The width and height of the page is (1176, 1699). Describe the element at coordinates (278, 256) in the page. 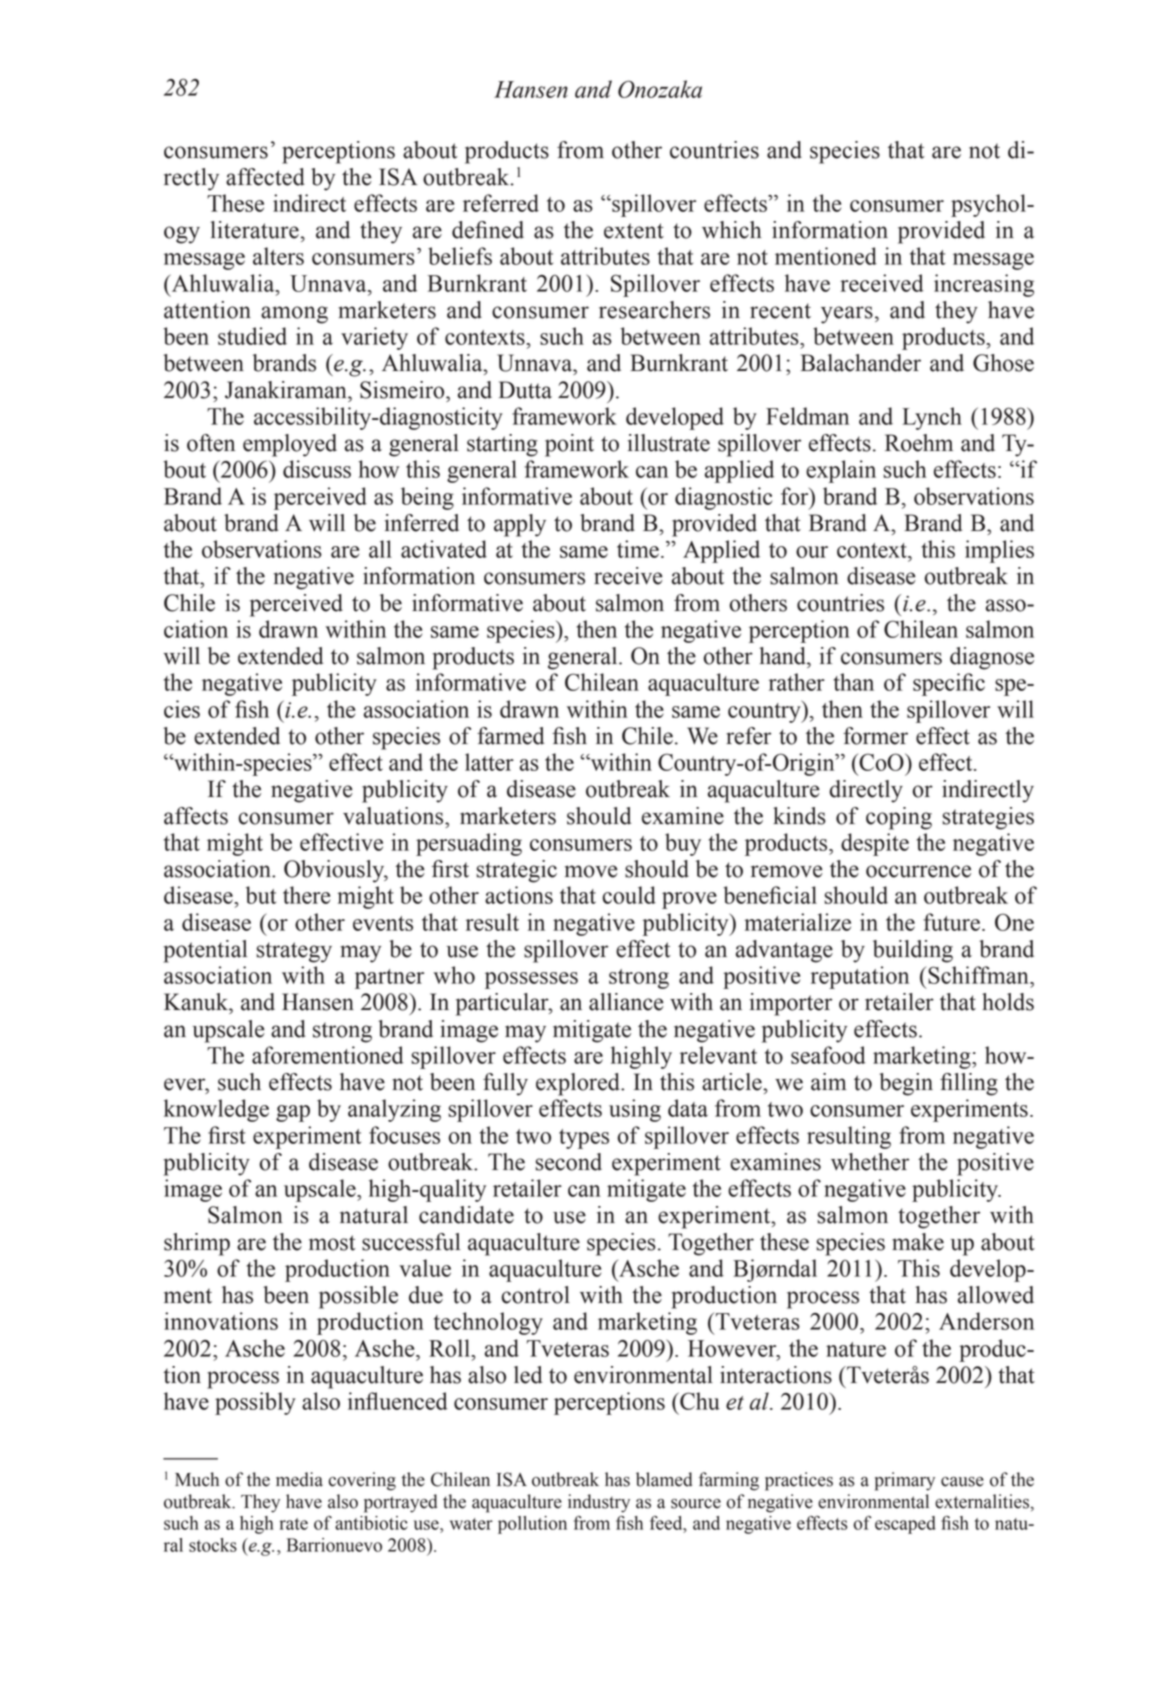

I see `alters` at that location.
